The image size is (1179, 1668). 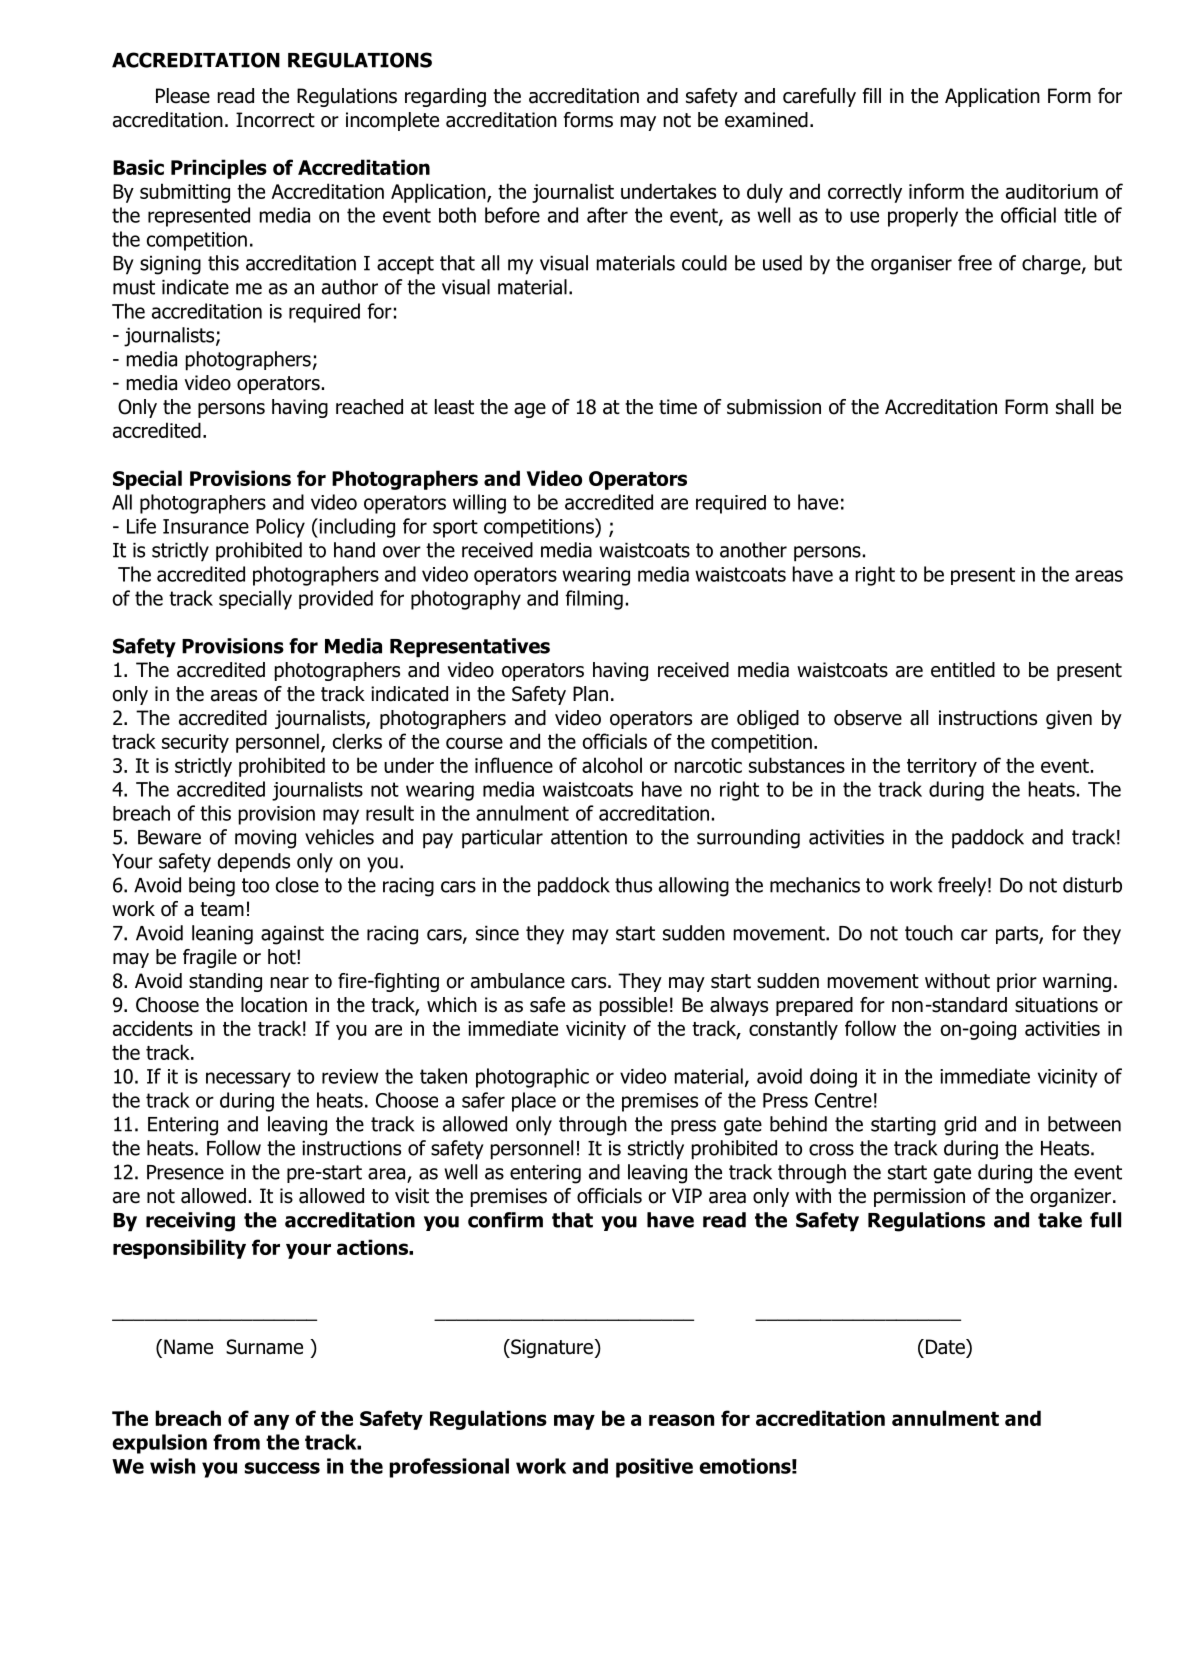 What do you see at coordinates (1074, 407) in the document?
I see `shall` at bounding box center [1074, 407].
